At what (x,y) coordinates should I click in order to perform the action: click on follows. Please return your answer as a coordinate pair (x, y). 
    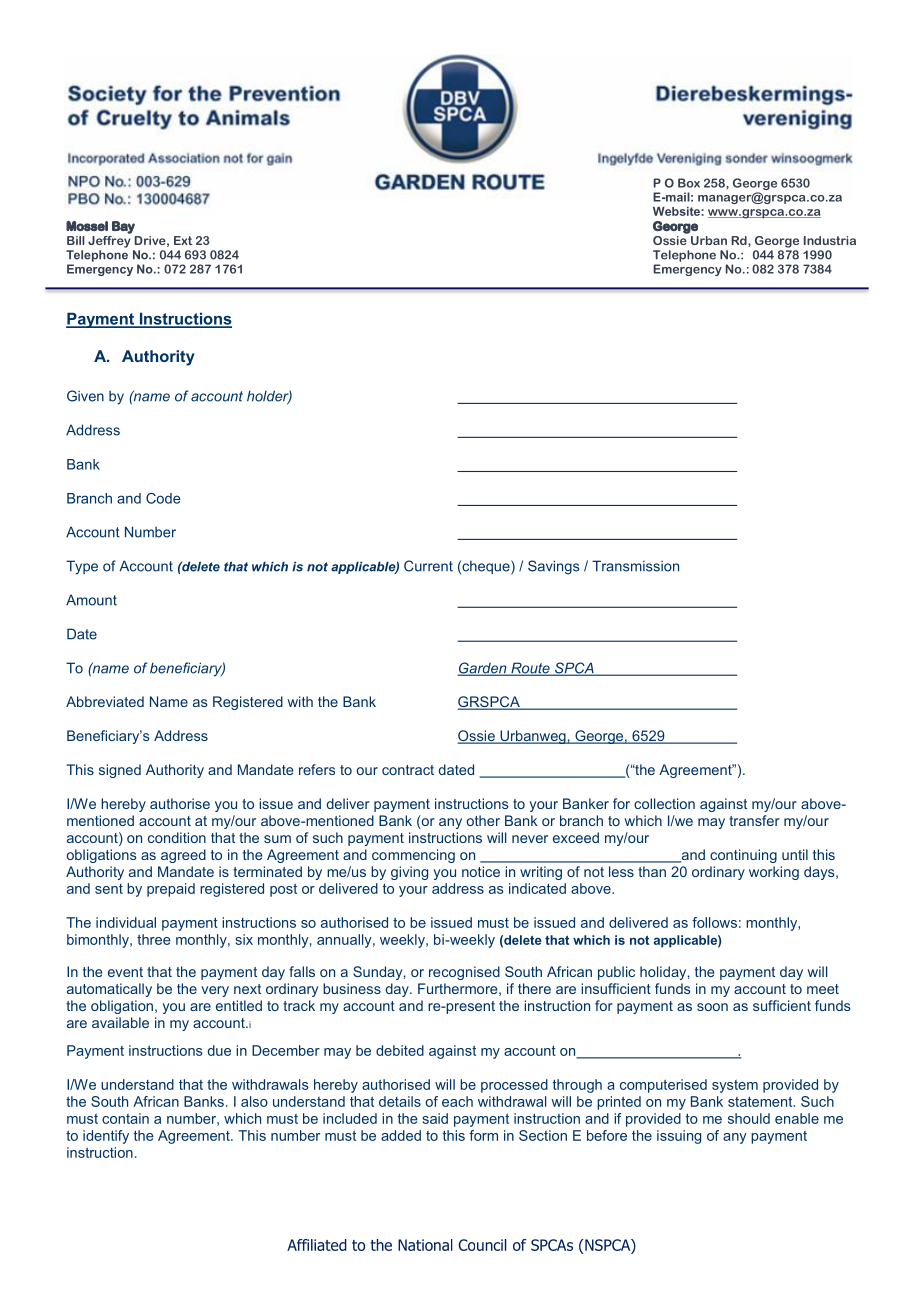
    Looking at the image, I should click on (714, 922).
